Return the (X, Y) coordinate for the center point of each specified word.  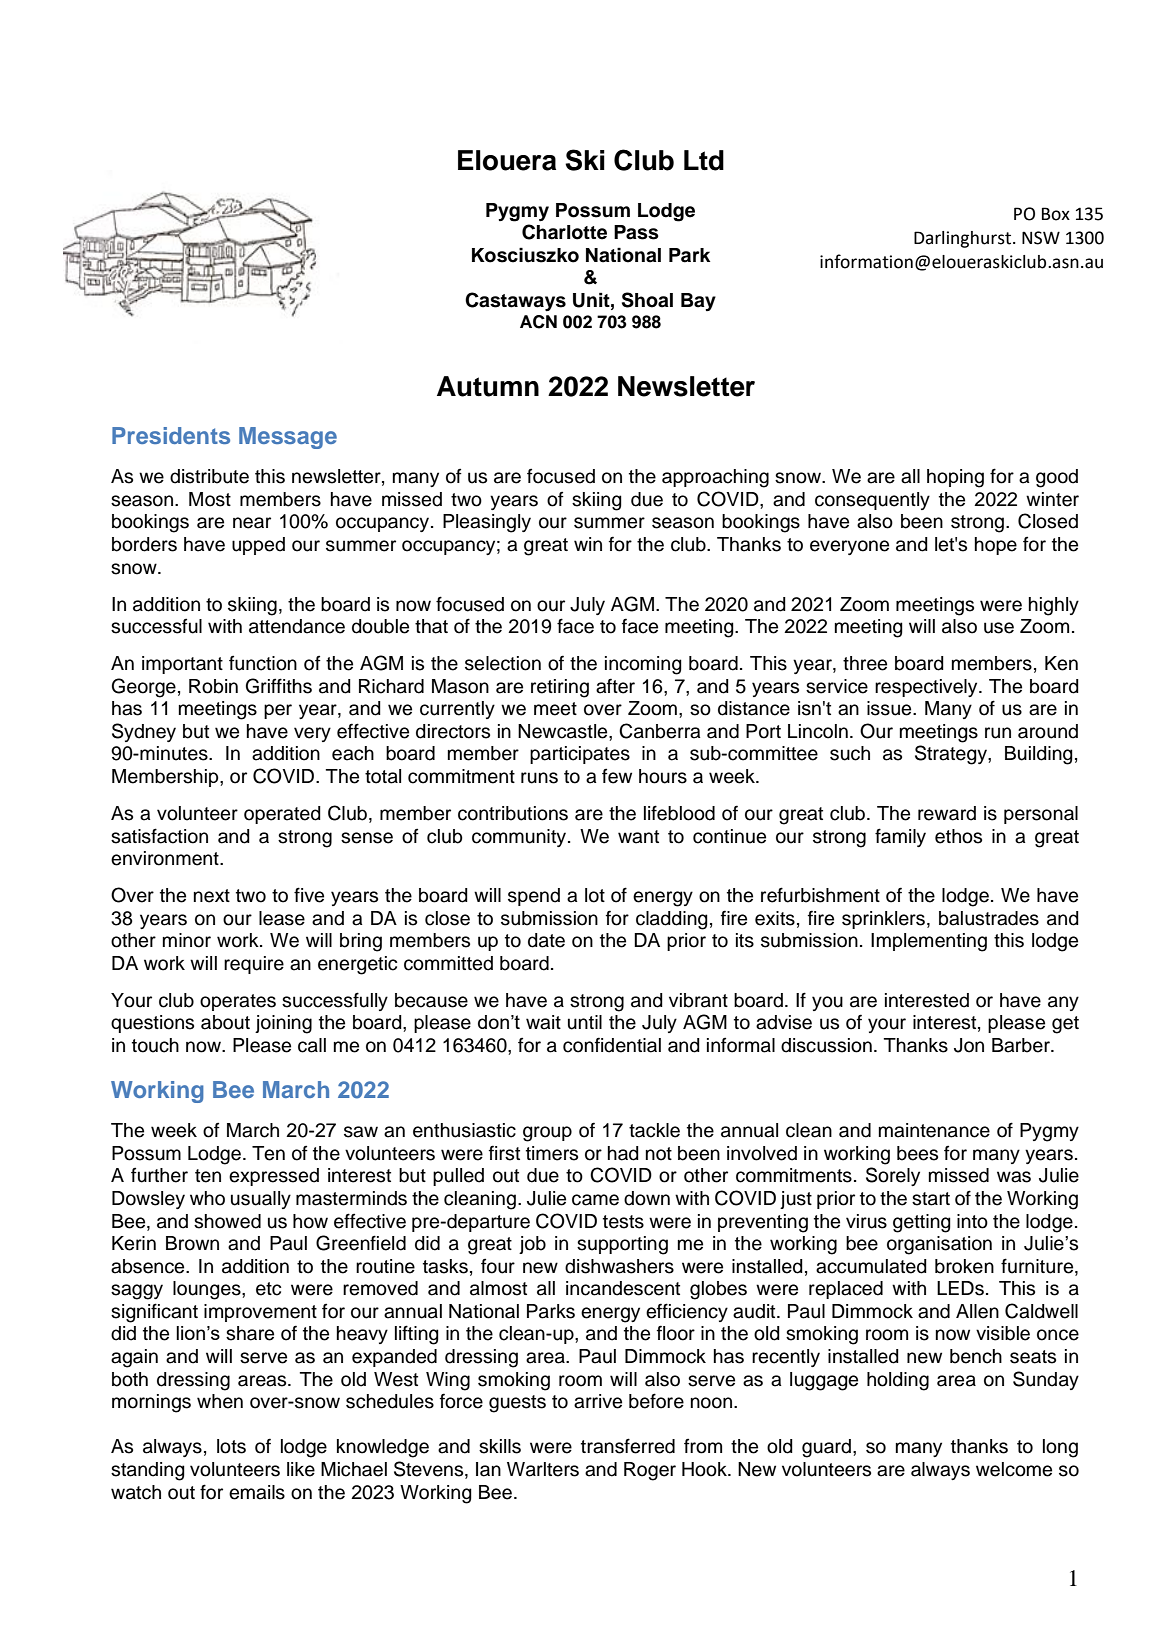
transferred (628, 1446)
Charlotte (564, 232)
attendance (297, 626)
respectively (927, 688)
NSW (1041, 238)
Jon (969, 1045)
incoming (643, 665)
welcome (1014, 1469)
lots (231, 1446)
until (585, 1022)
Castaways (515, 301)
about (225, 1022)
